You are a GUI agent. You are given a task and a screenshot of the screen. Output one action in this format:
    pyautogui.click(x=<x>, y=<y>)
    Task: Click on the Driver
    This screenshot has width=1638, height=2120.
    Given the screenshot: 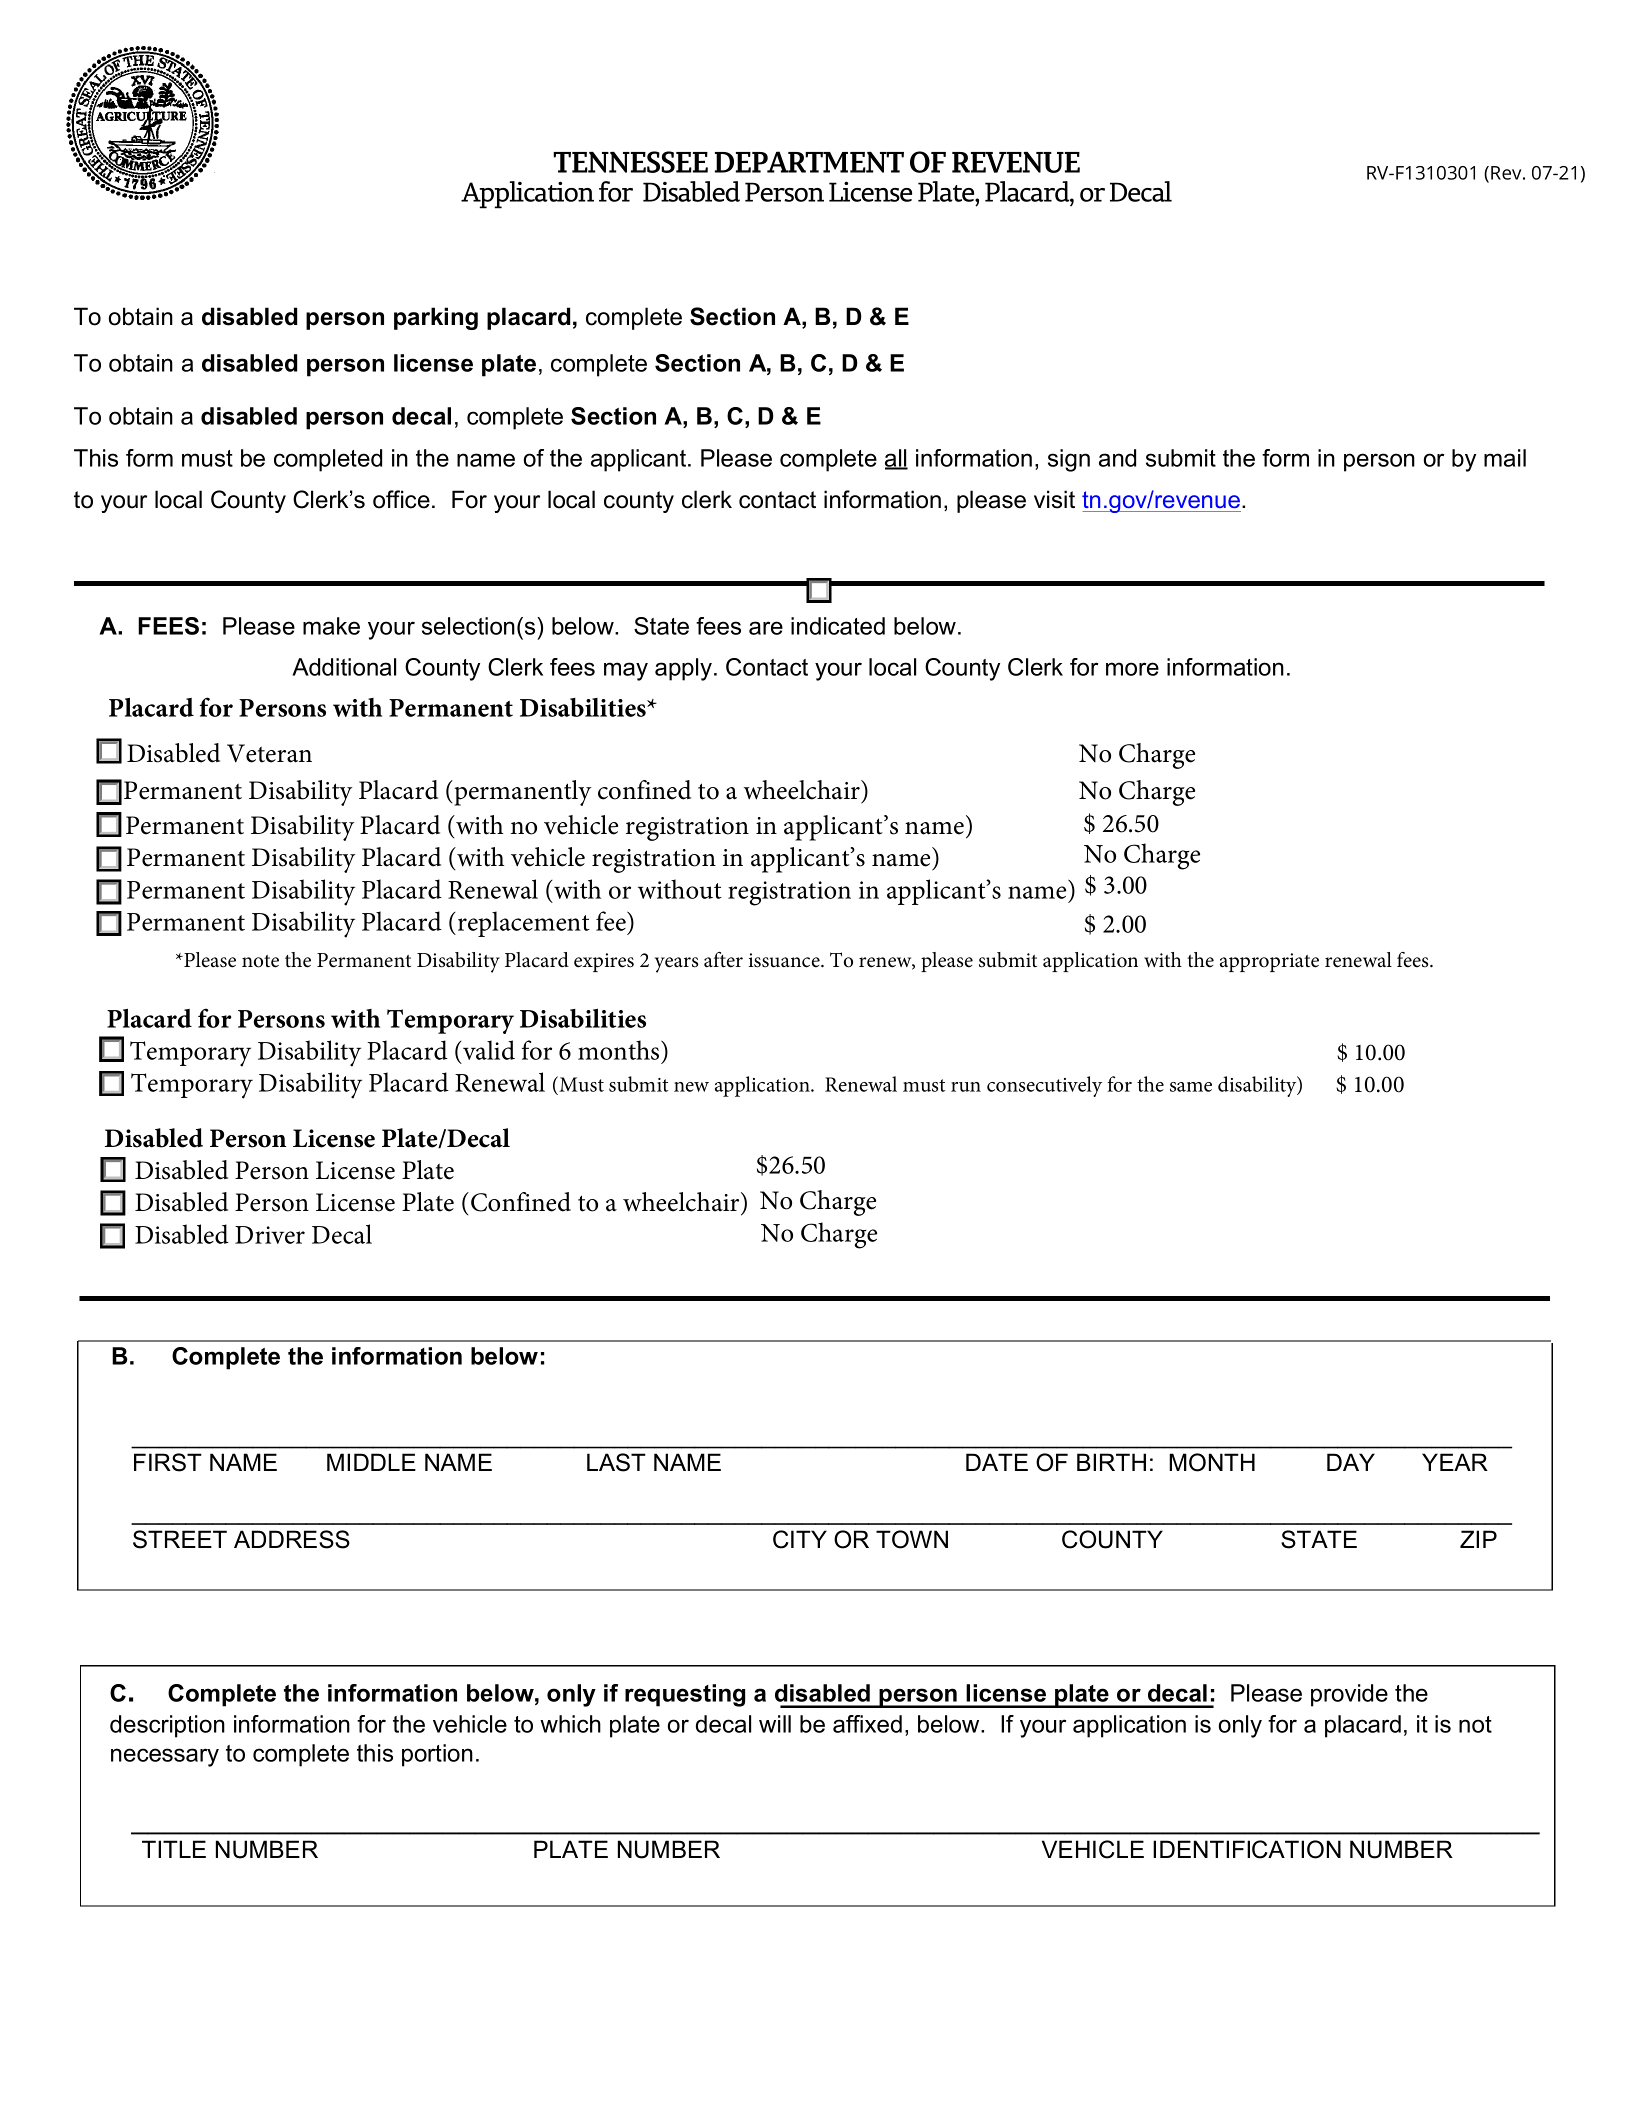 What is the action you would take?
    pyautogui.click(x=270, y=1235)
